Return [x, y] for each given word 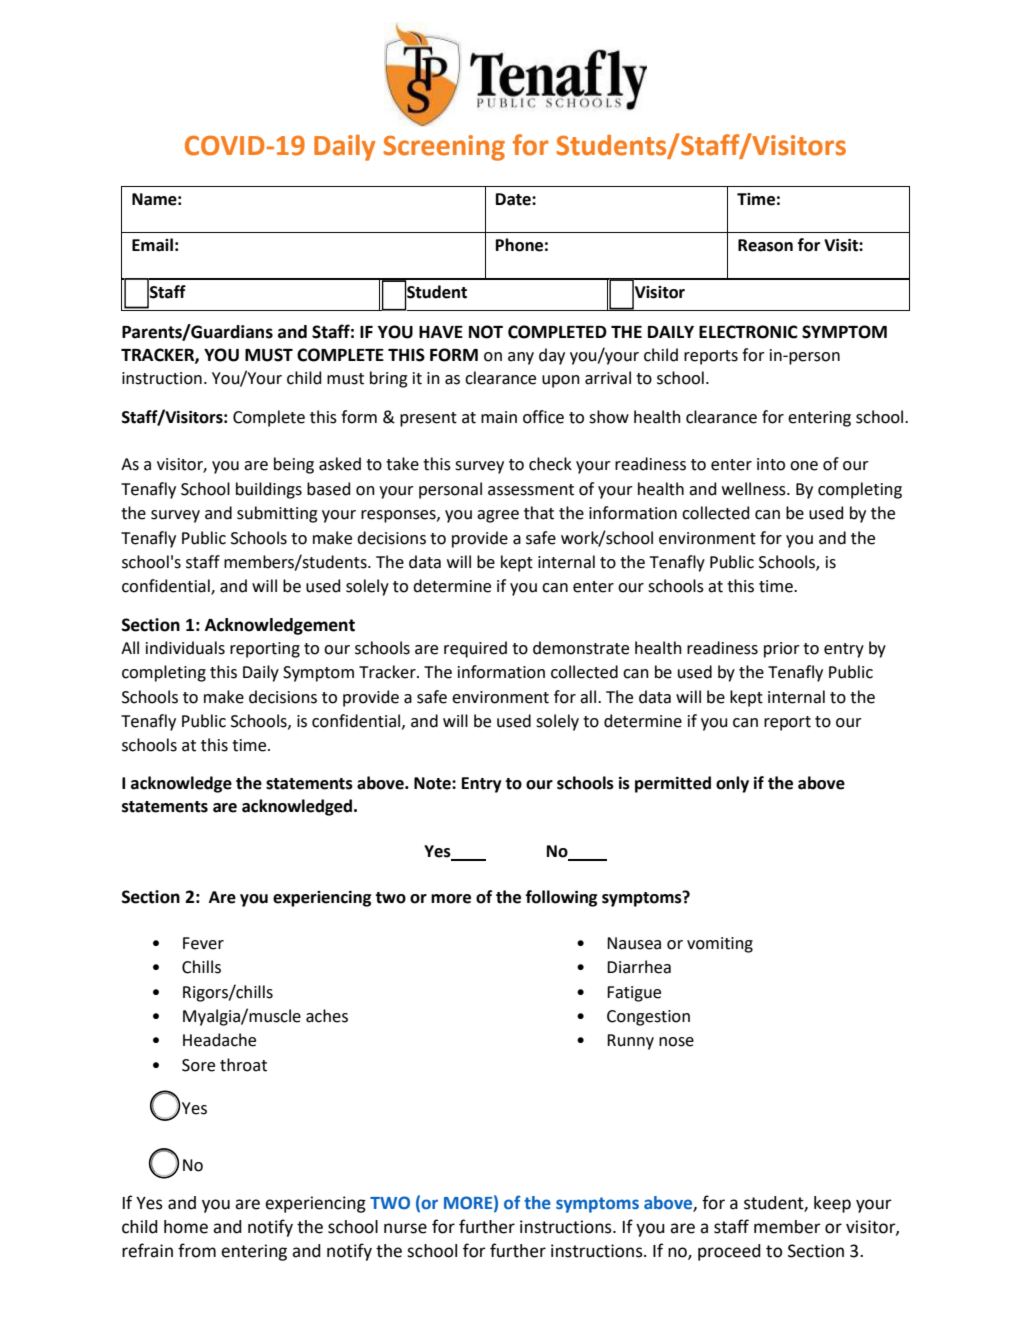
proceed [729, 1252]
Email [152, 245]
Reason [765, 245]
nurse [405, 1228]
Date [514, 199]
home [186, 1227]
